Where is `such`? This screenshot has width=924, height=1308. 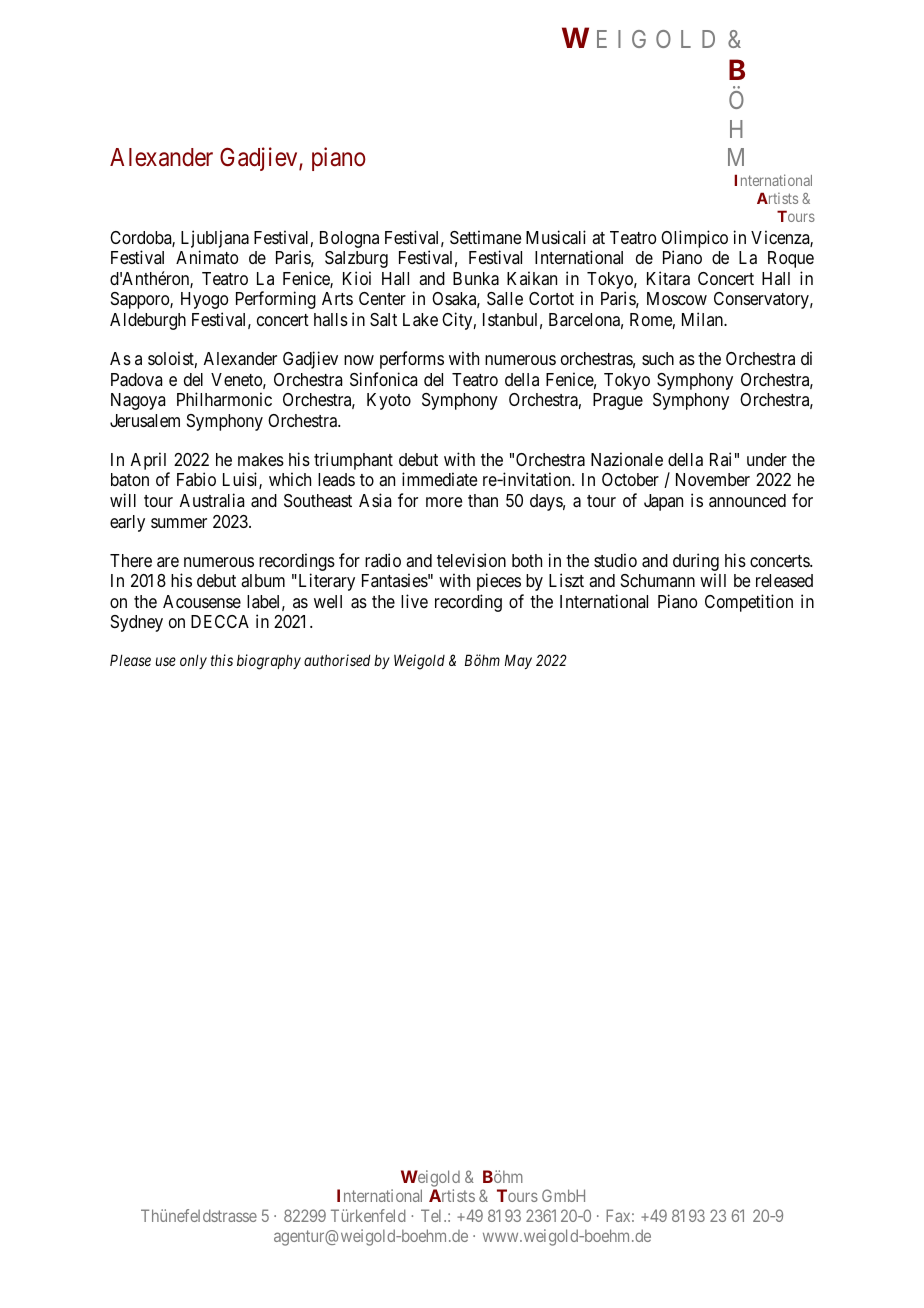 such is located at coordinates (658, 358).
